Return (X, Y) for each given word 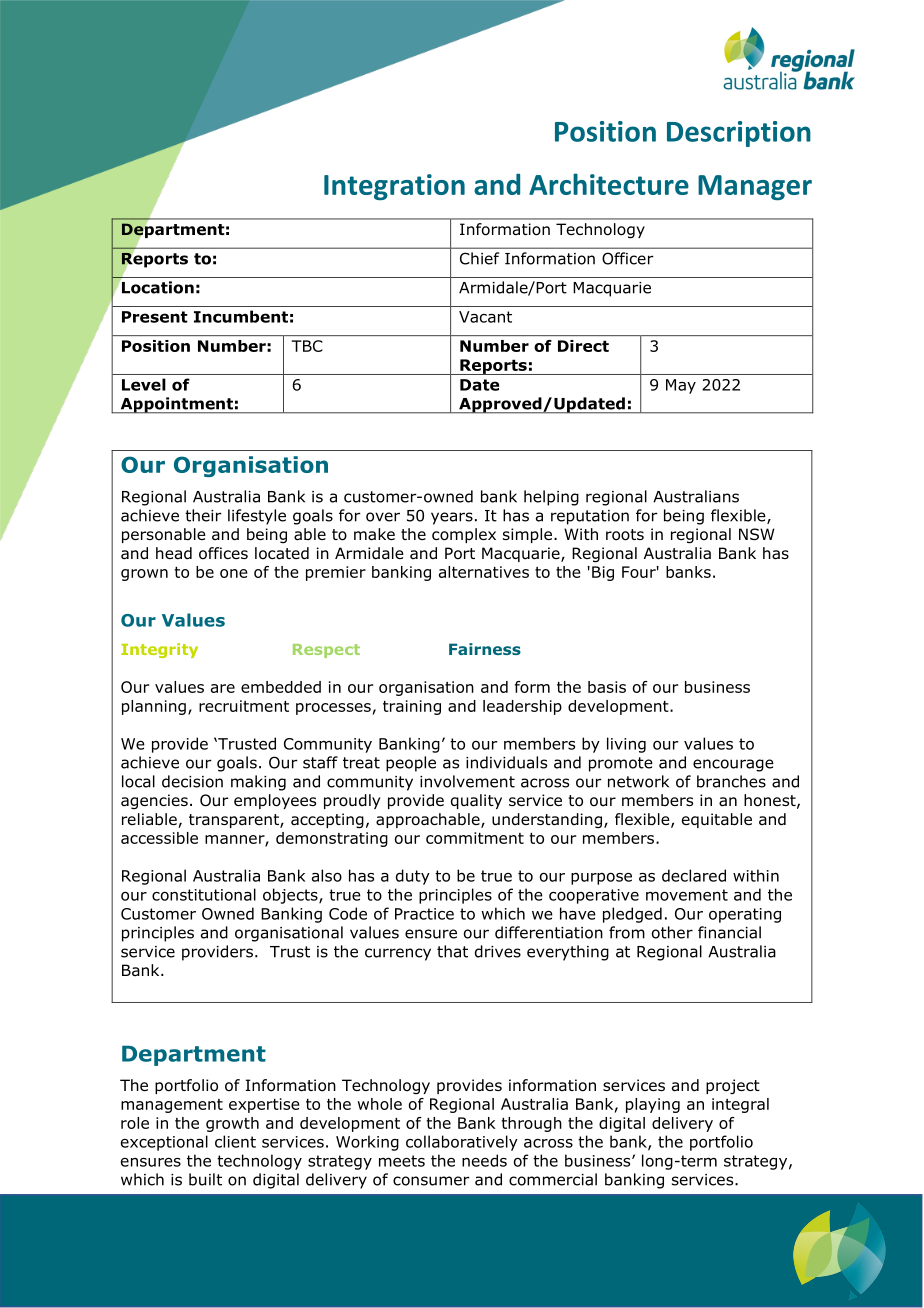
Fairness (485, 649)
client (235, 1141)
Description (739, 134)
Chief (479, 258)
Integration (394, 187)
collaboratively (462, 1143)
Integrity (159, 650)
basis (607, 687)
